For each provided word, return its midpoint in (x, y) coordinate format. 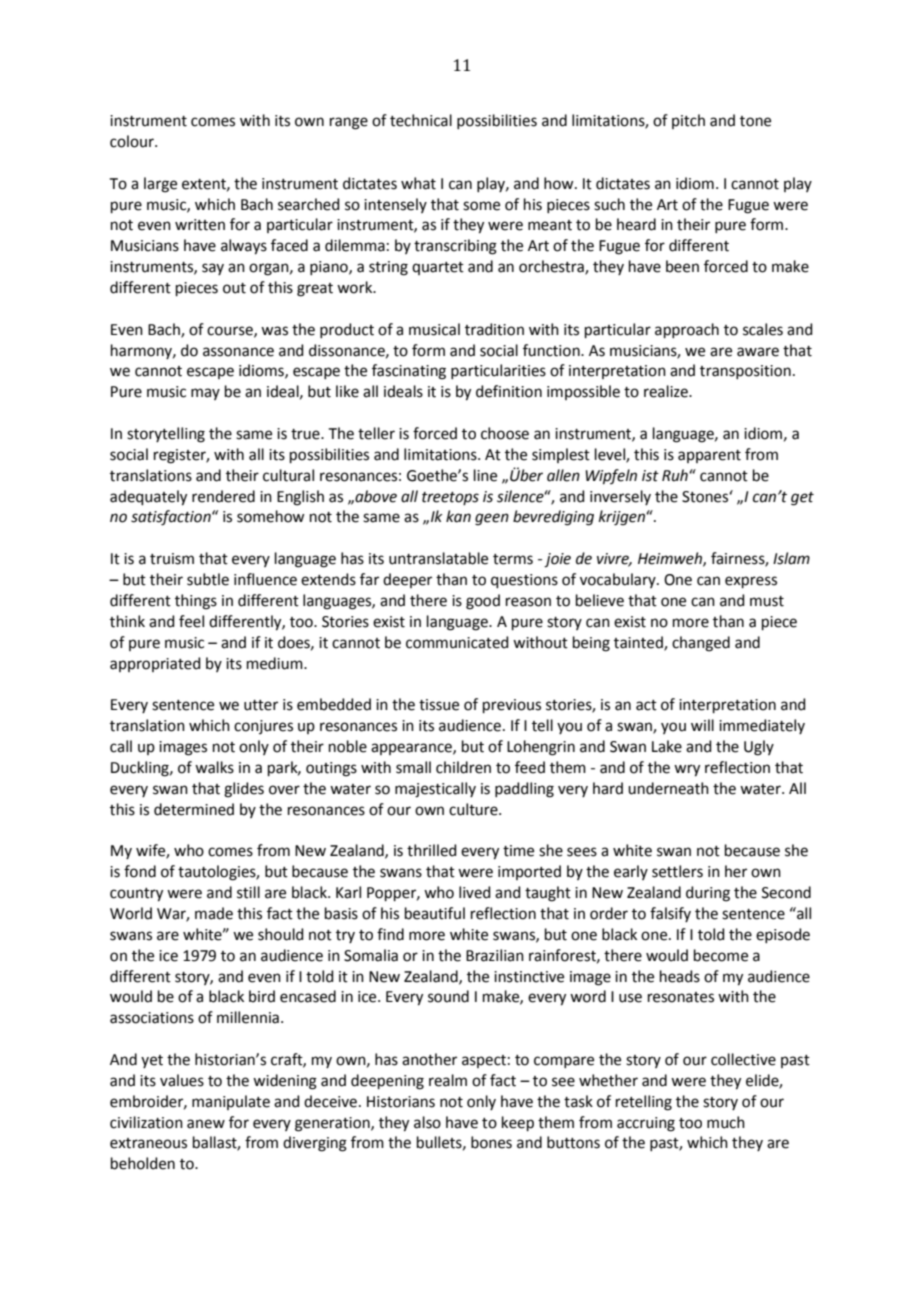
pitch (688, 121)
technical (421, 120)
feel (191, 621)
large (160, 185)
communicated (457, 642)
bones (491, 1142)
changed (701, 644)
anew (206, 1124)
